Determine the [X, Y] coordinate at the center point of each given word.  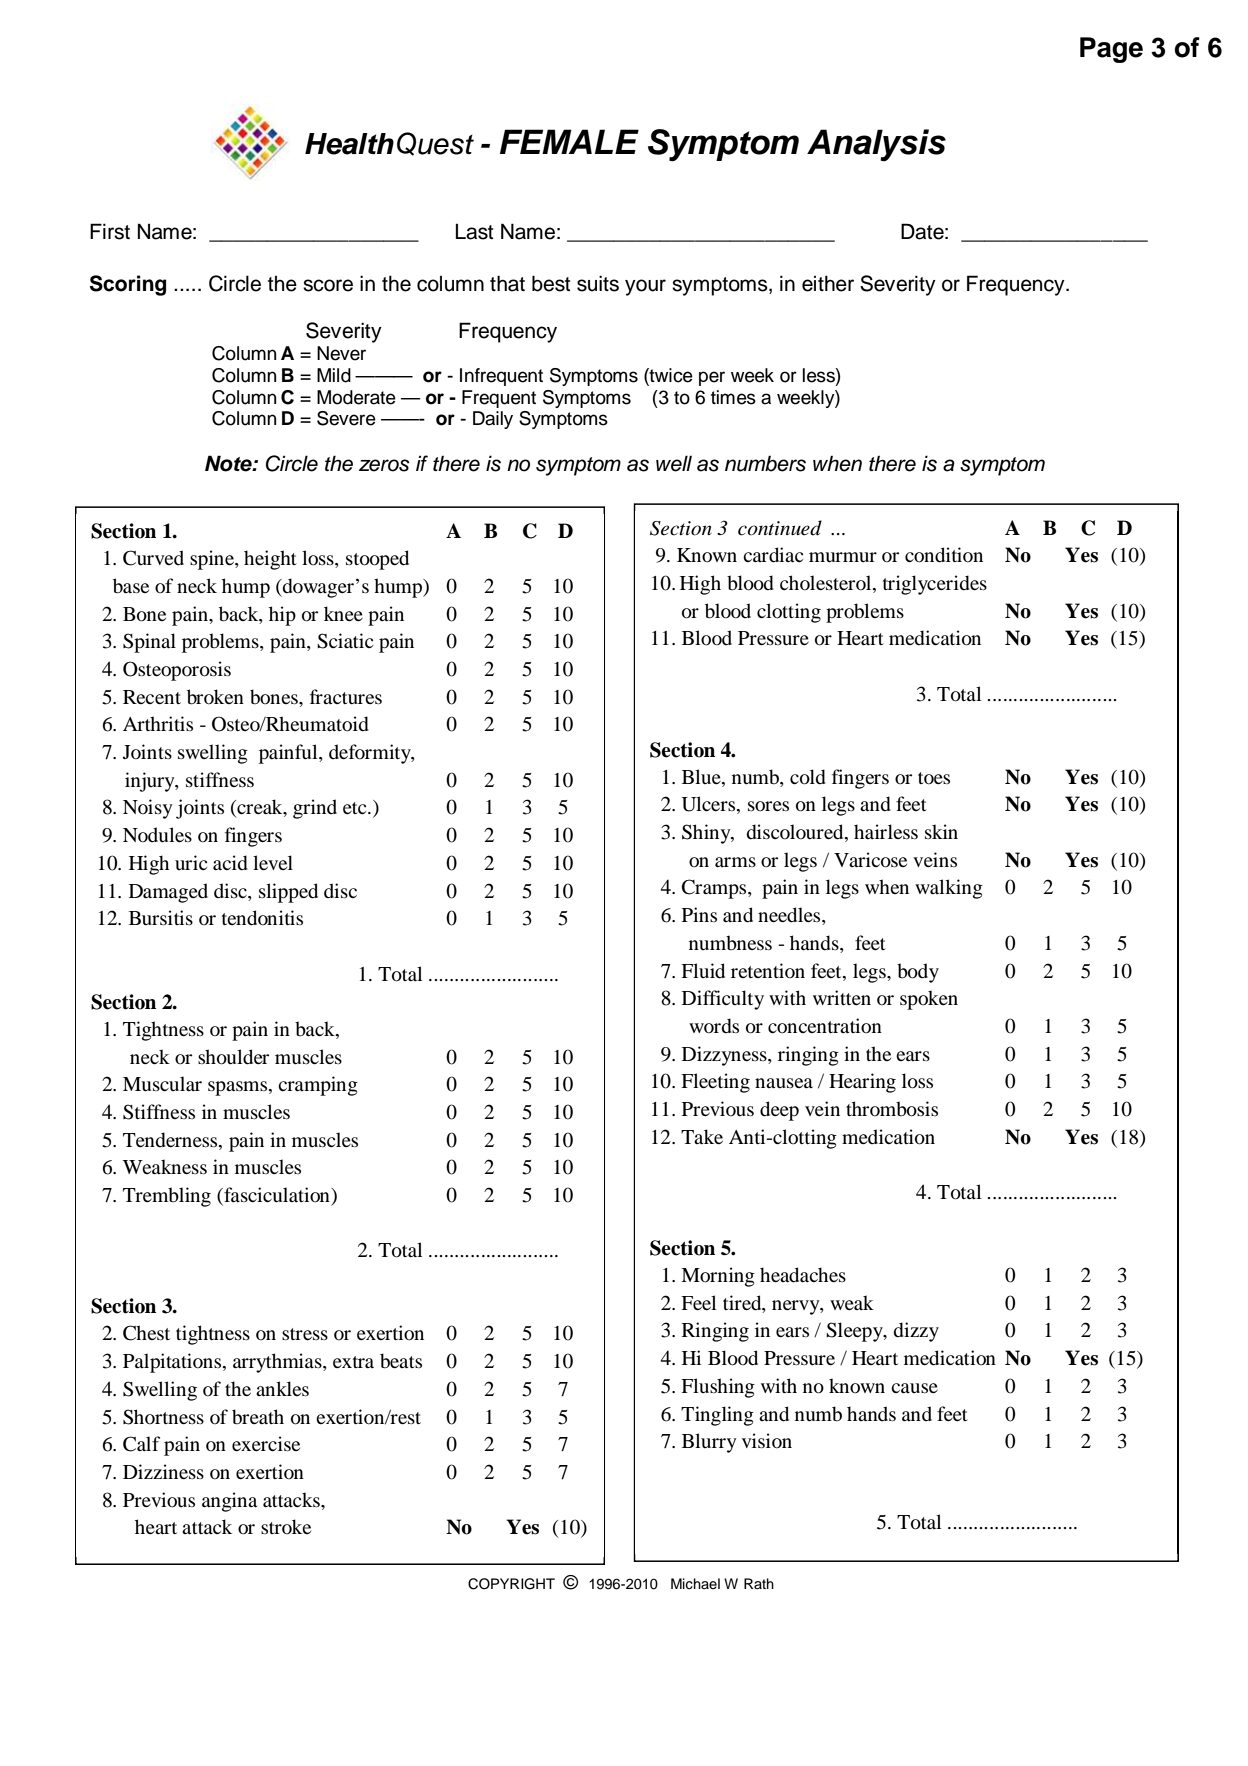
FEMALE [569, 141]
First [110, 231]
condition [944, 555]
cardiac [773, 555]
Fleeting [715, 1083]
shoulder [233, 1057]
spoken [929, 1000]
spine [213, 560]
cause [914, 1388]
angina [229, 1502]
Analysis [876, 145]
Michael [695, 1584]
